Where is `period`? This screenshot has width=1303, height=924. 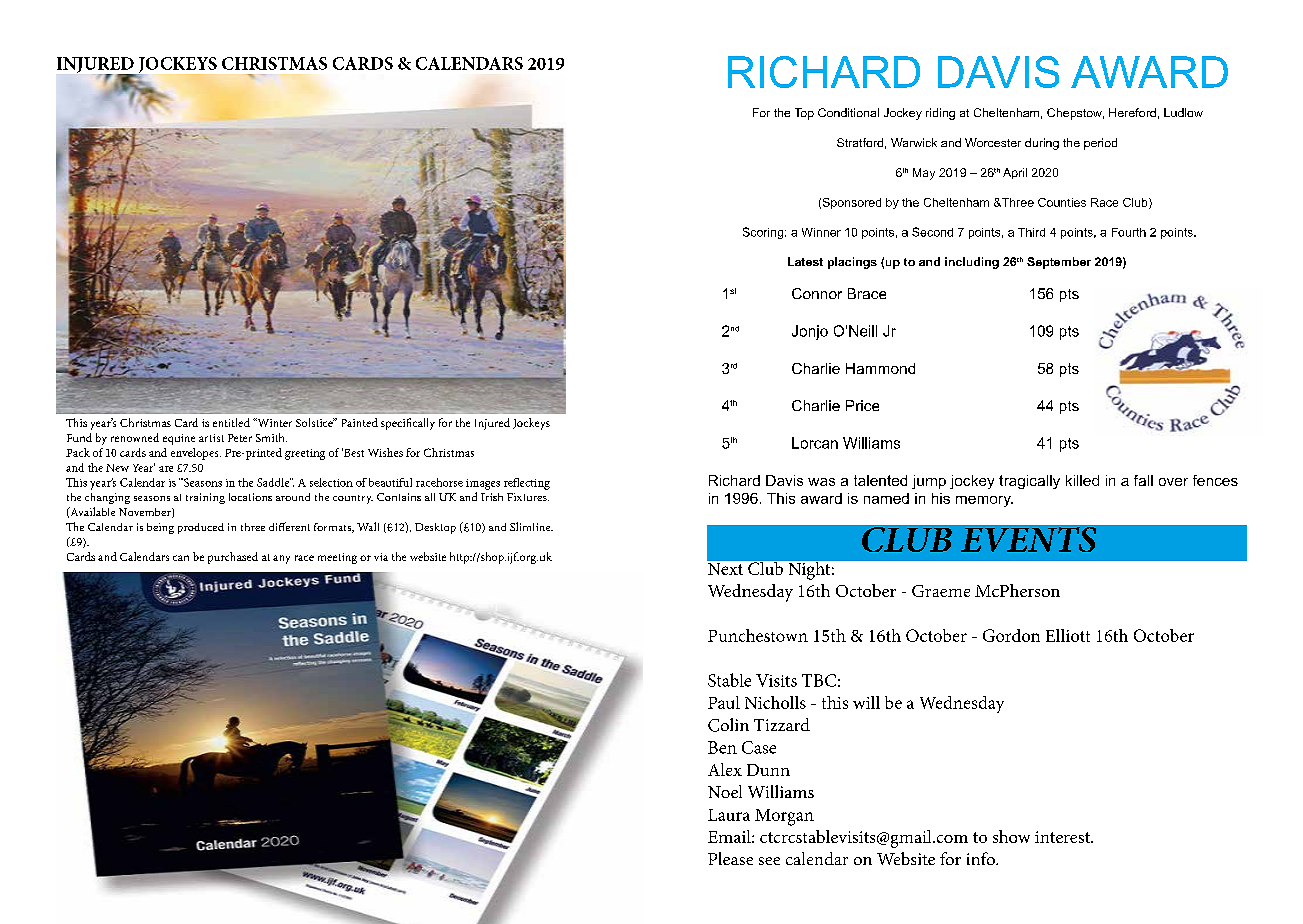 period is located at coordinates (1100, 144).
